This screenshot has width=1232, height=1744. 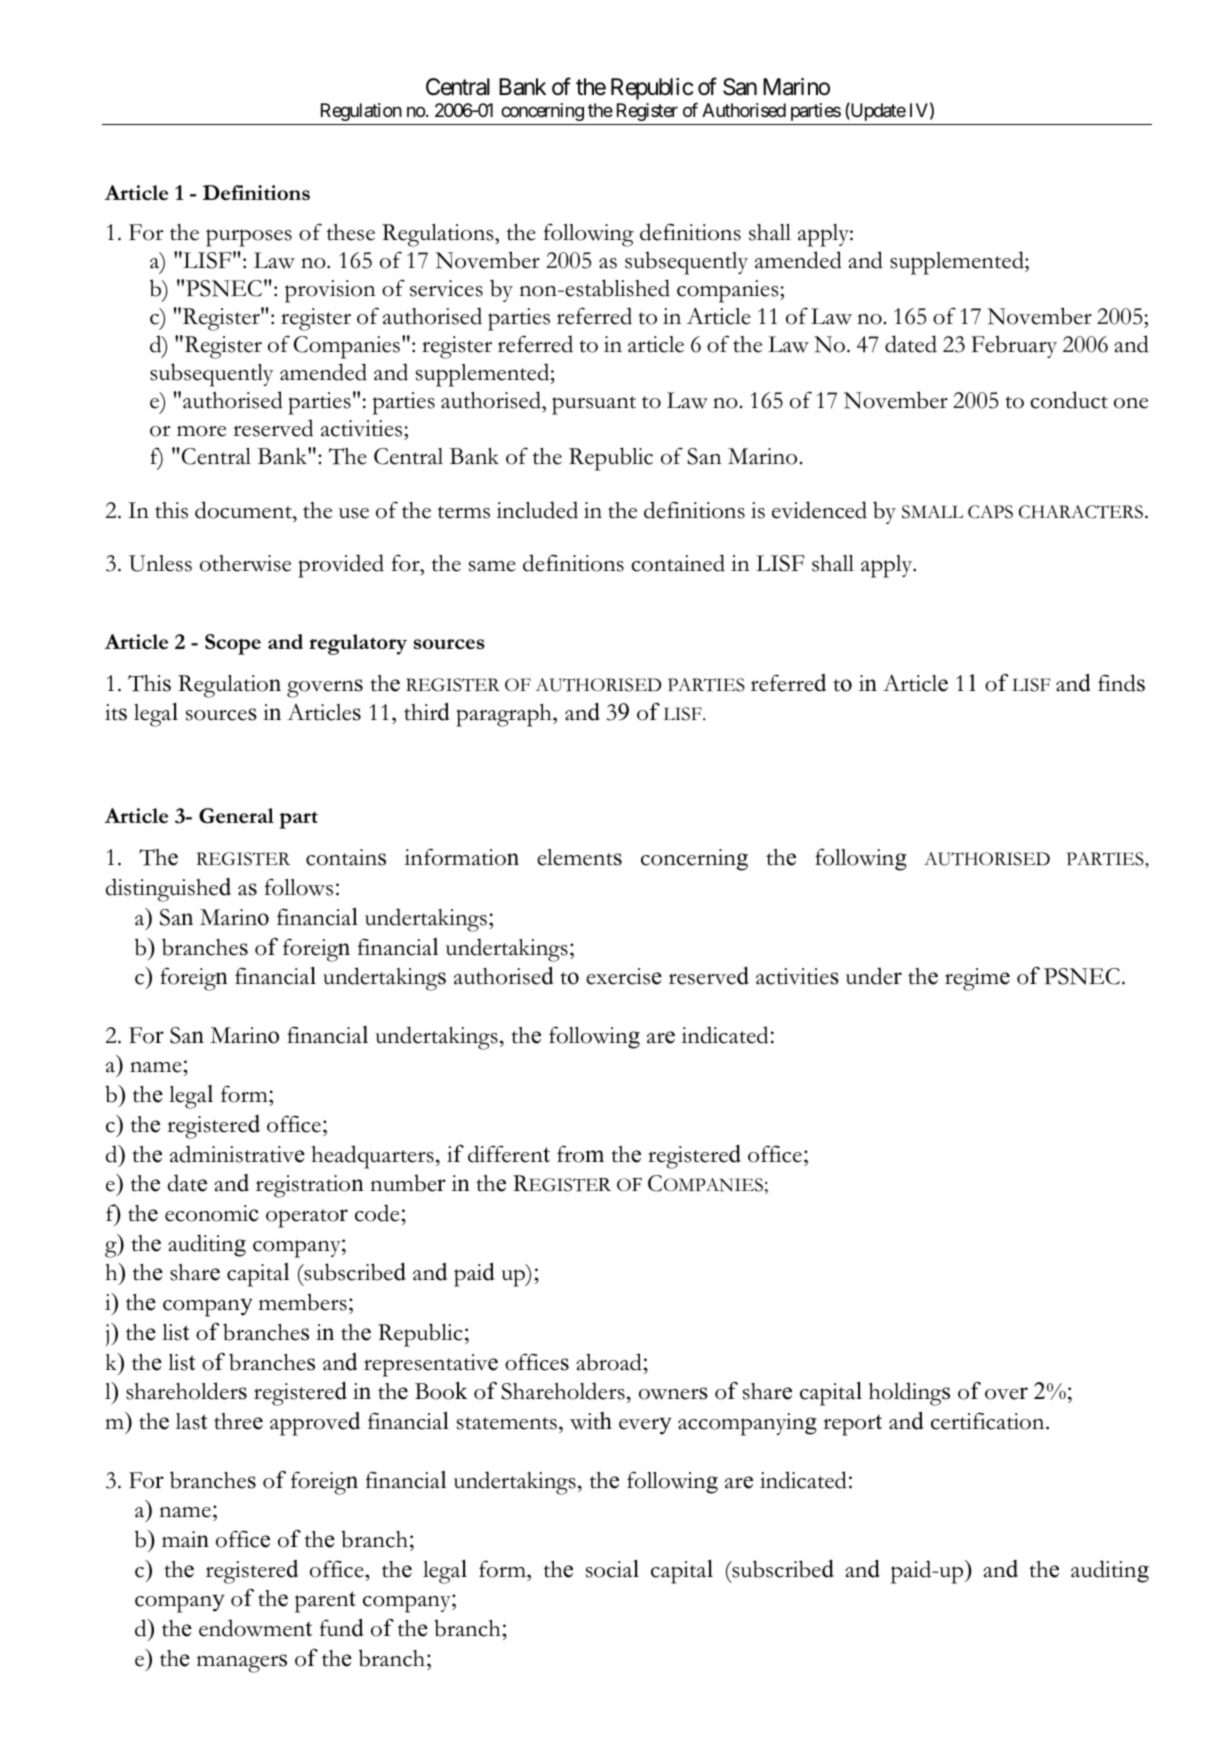 I want to click on contained, so click(x=678, y=563).
